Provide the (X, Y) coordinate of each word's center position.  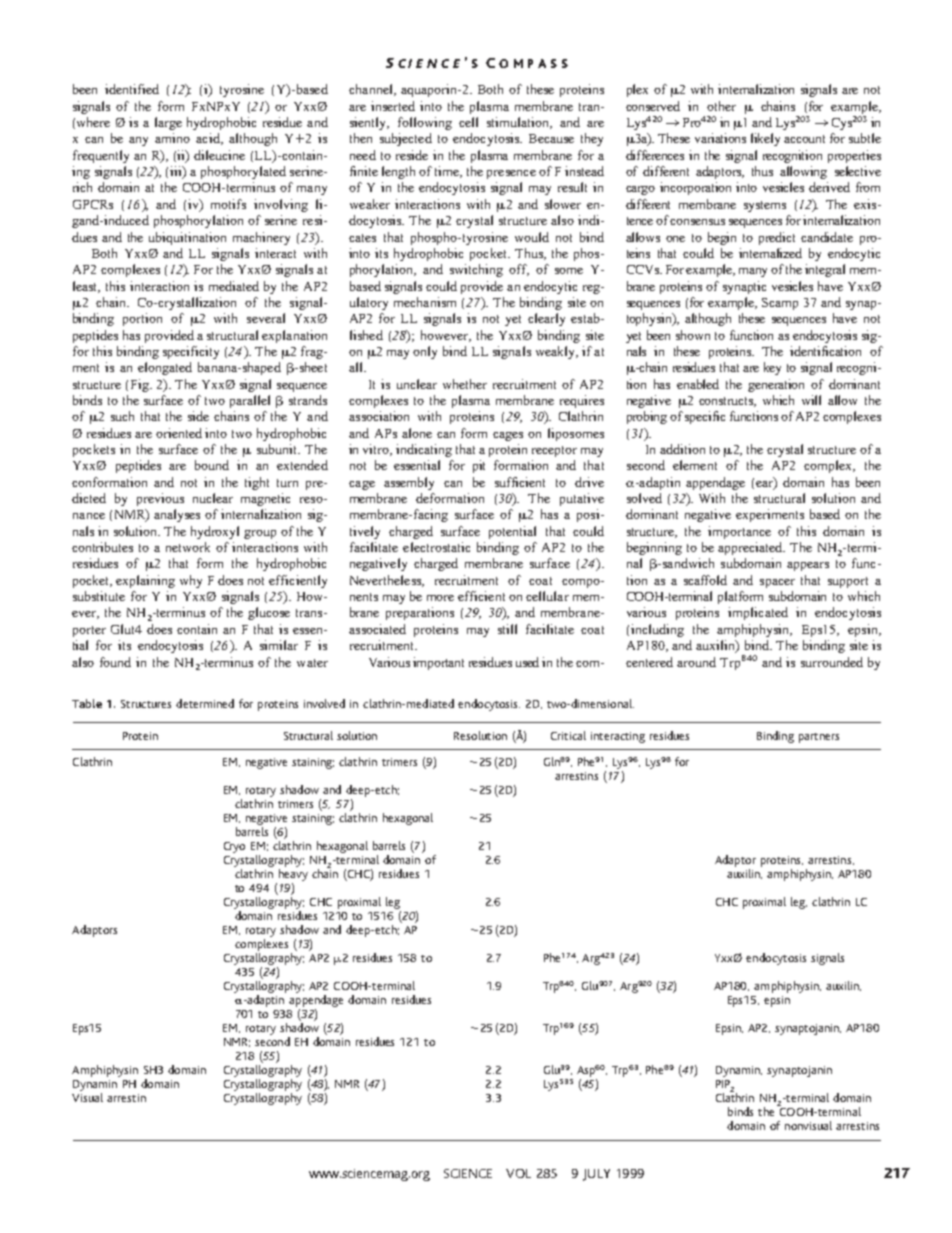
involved (324, 703)
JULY (596, 1175)
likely (765, 139)
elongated (165, 368)
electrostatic (436, 547)
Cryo (234, 847)
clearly (546, 319)
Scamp (780, 304)
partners (819, 738)
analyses (177, 515)
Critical (568, 735)
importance (739, 532)
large (168, 123)
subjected (406, 139)
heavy (292, 876)
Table (87, 703)
